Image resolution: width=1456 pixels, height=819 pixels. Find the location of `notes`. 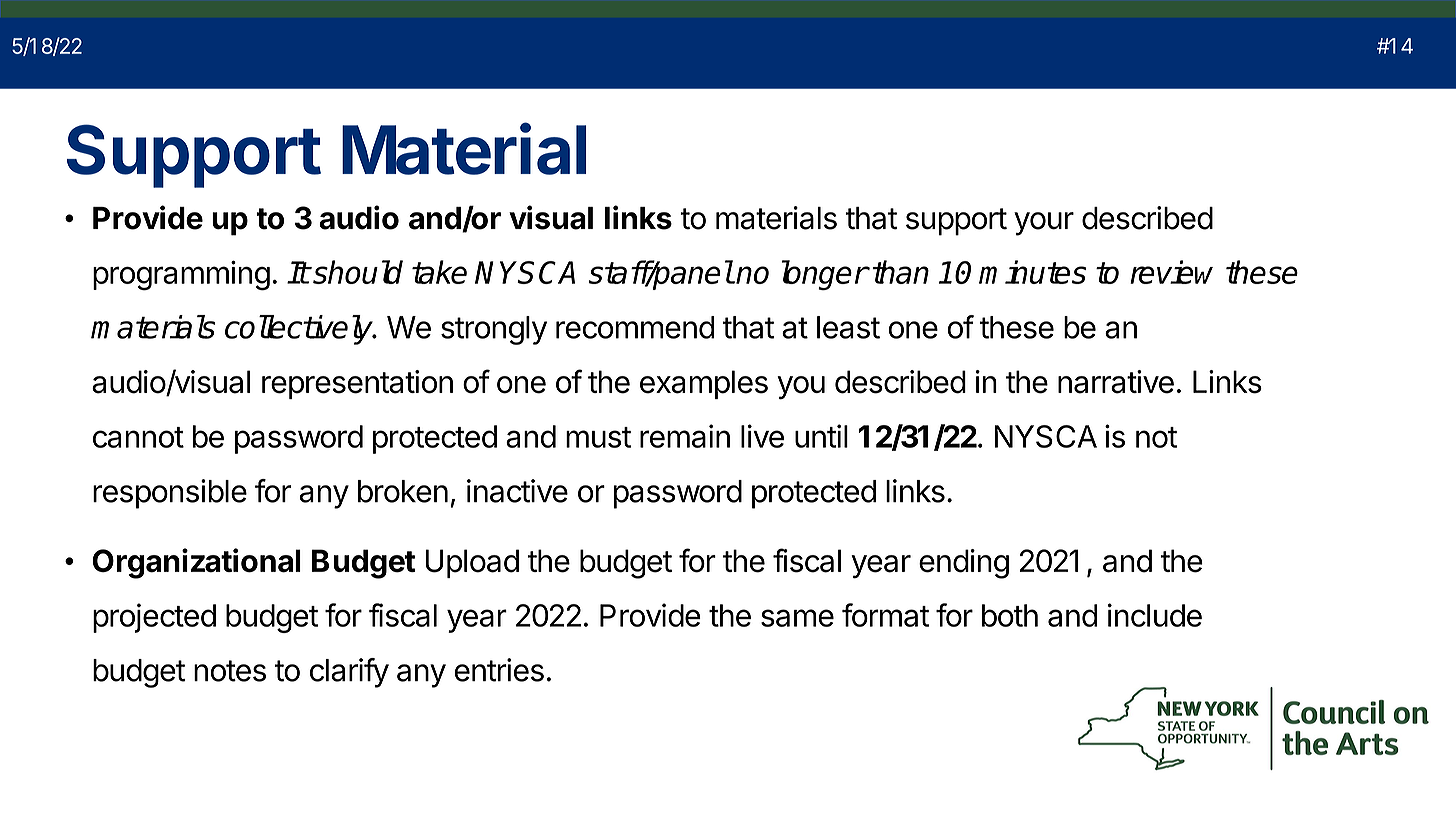

notes is located at coordinates (230, 671).
